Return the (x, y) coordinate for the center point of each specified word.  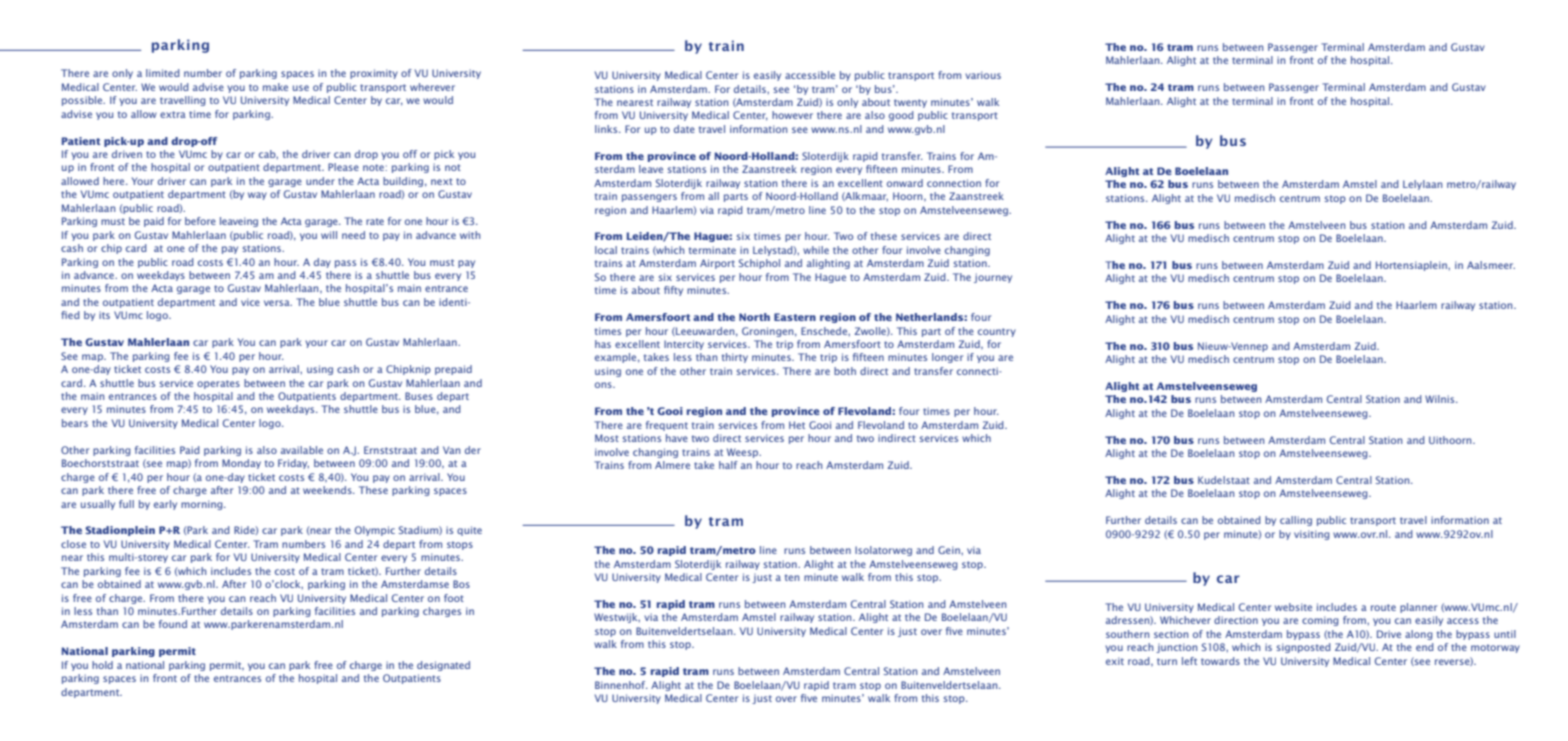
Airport (717, 264)
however (792, 115)
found (173, 624)
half (728, 465)
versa (278, 303)
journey (993, 278)
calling (1296, 521)
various (983, 75)
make (275, 87)
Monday (241, 464)
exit (1115, 661)
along (1419, 635)
